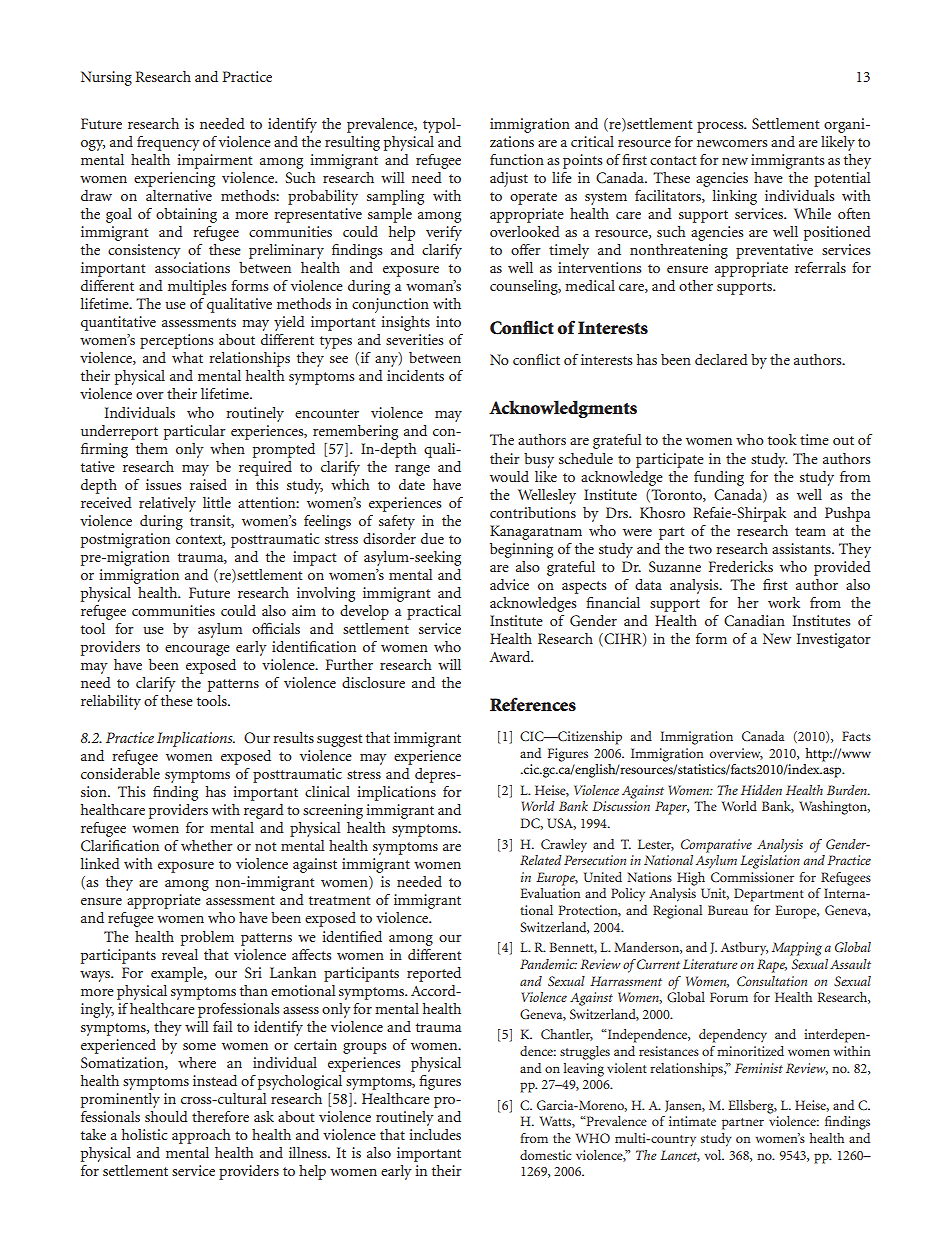 This page has width=952, height=1258. What do you see at coordinates (509, 476) in the page?
I see `would` at bounding box center [509, 476].
